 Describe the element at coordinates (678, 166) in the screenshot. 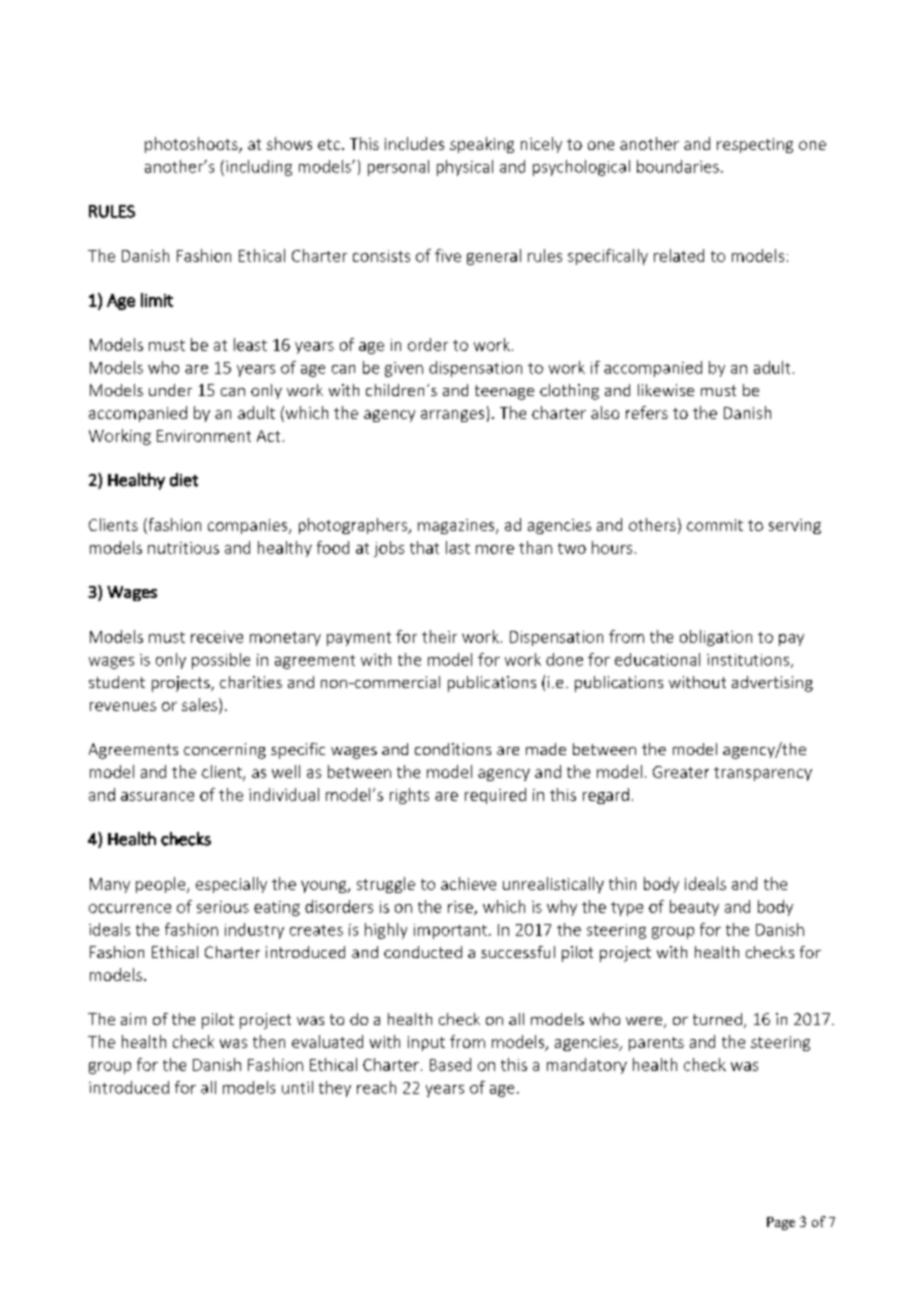

I see `boundaries` at that location.
